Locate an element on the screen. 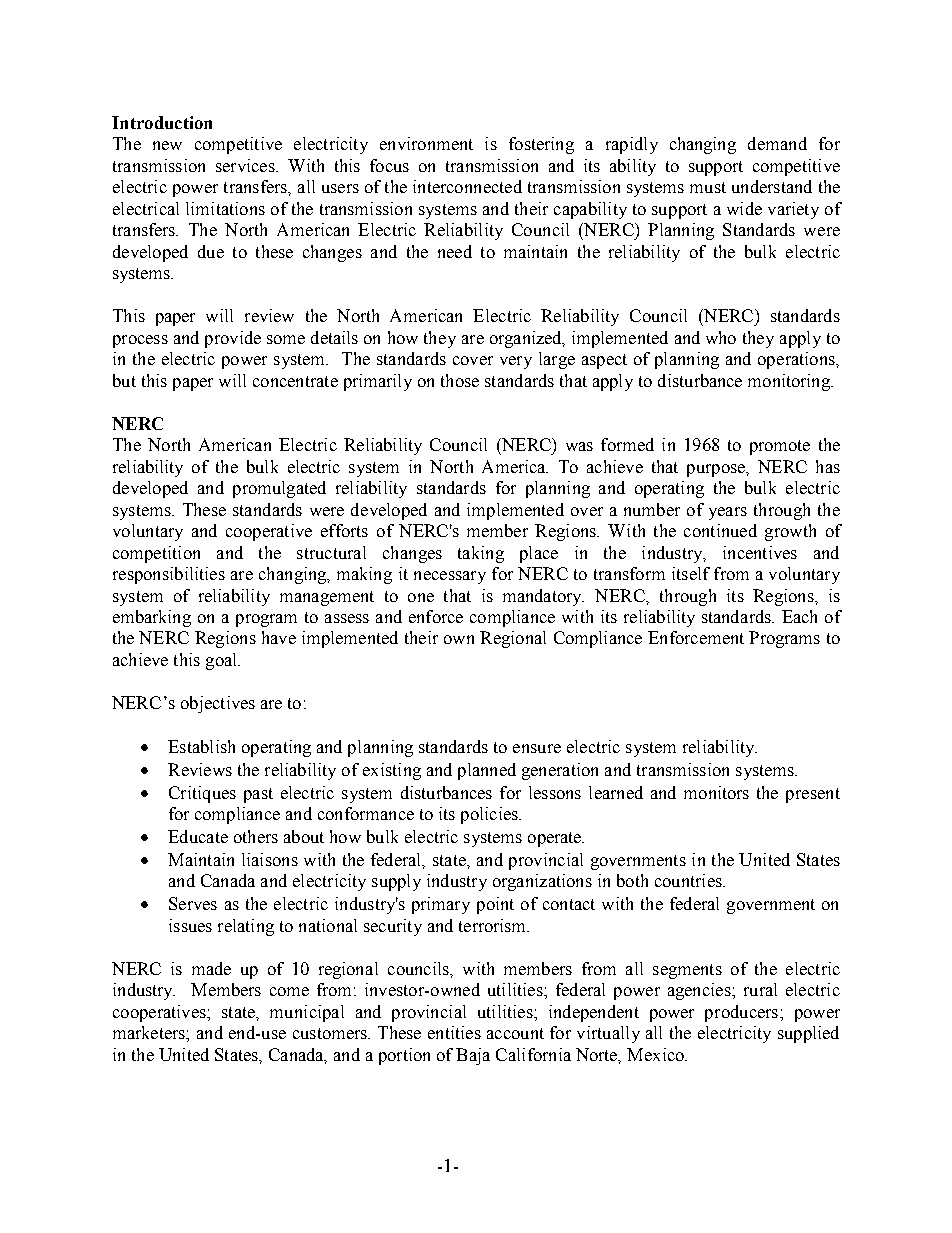  promulgated is located at coordinates (279, 489).
